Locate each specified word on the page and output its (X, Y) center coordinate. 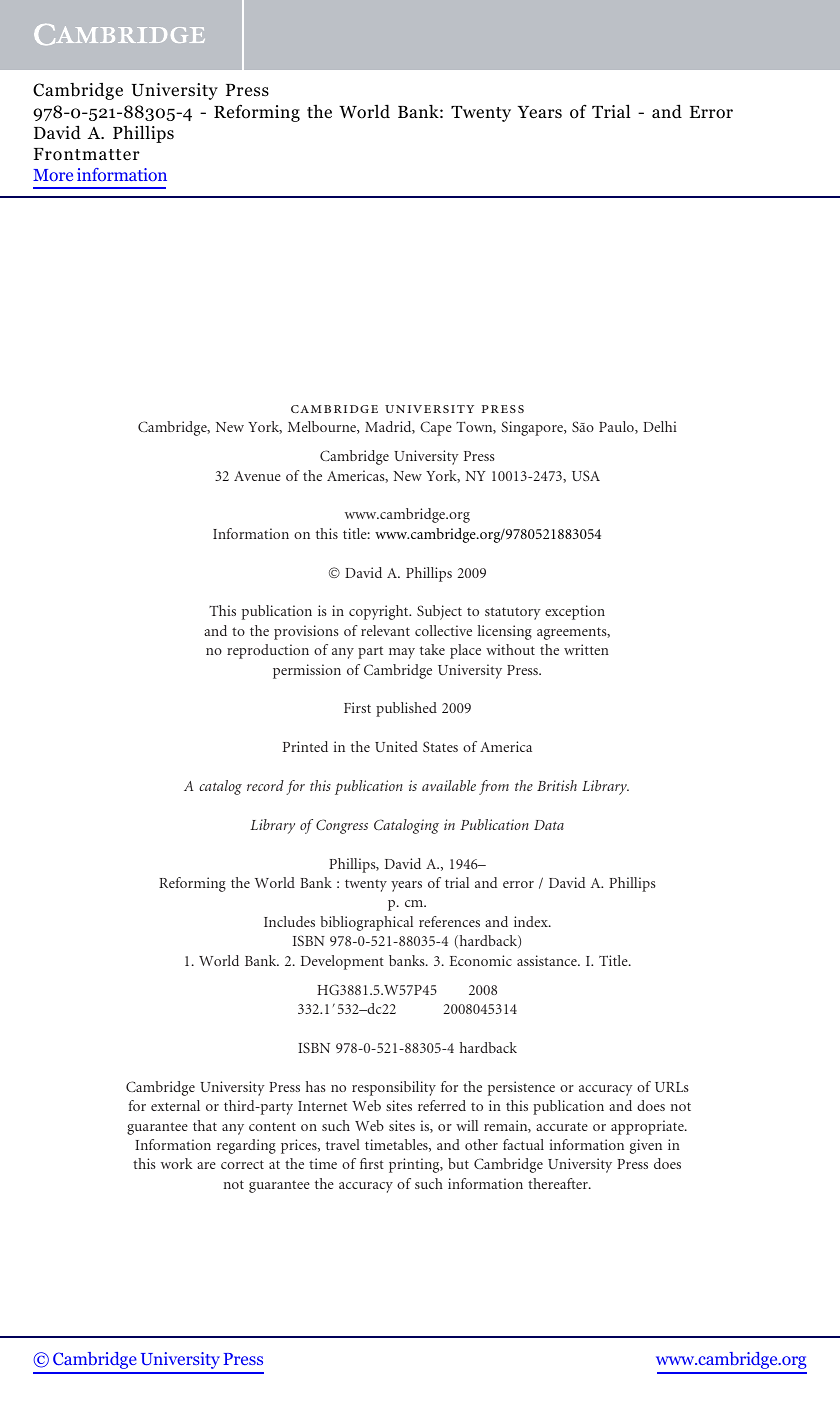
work (176, 1163)
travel (343, 1144)
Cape (436, 428)
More (53, 175)
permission (307, 671)
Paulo (617, 427)
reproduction (268, 651)
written (586, 649)
